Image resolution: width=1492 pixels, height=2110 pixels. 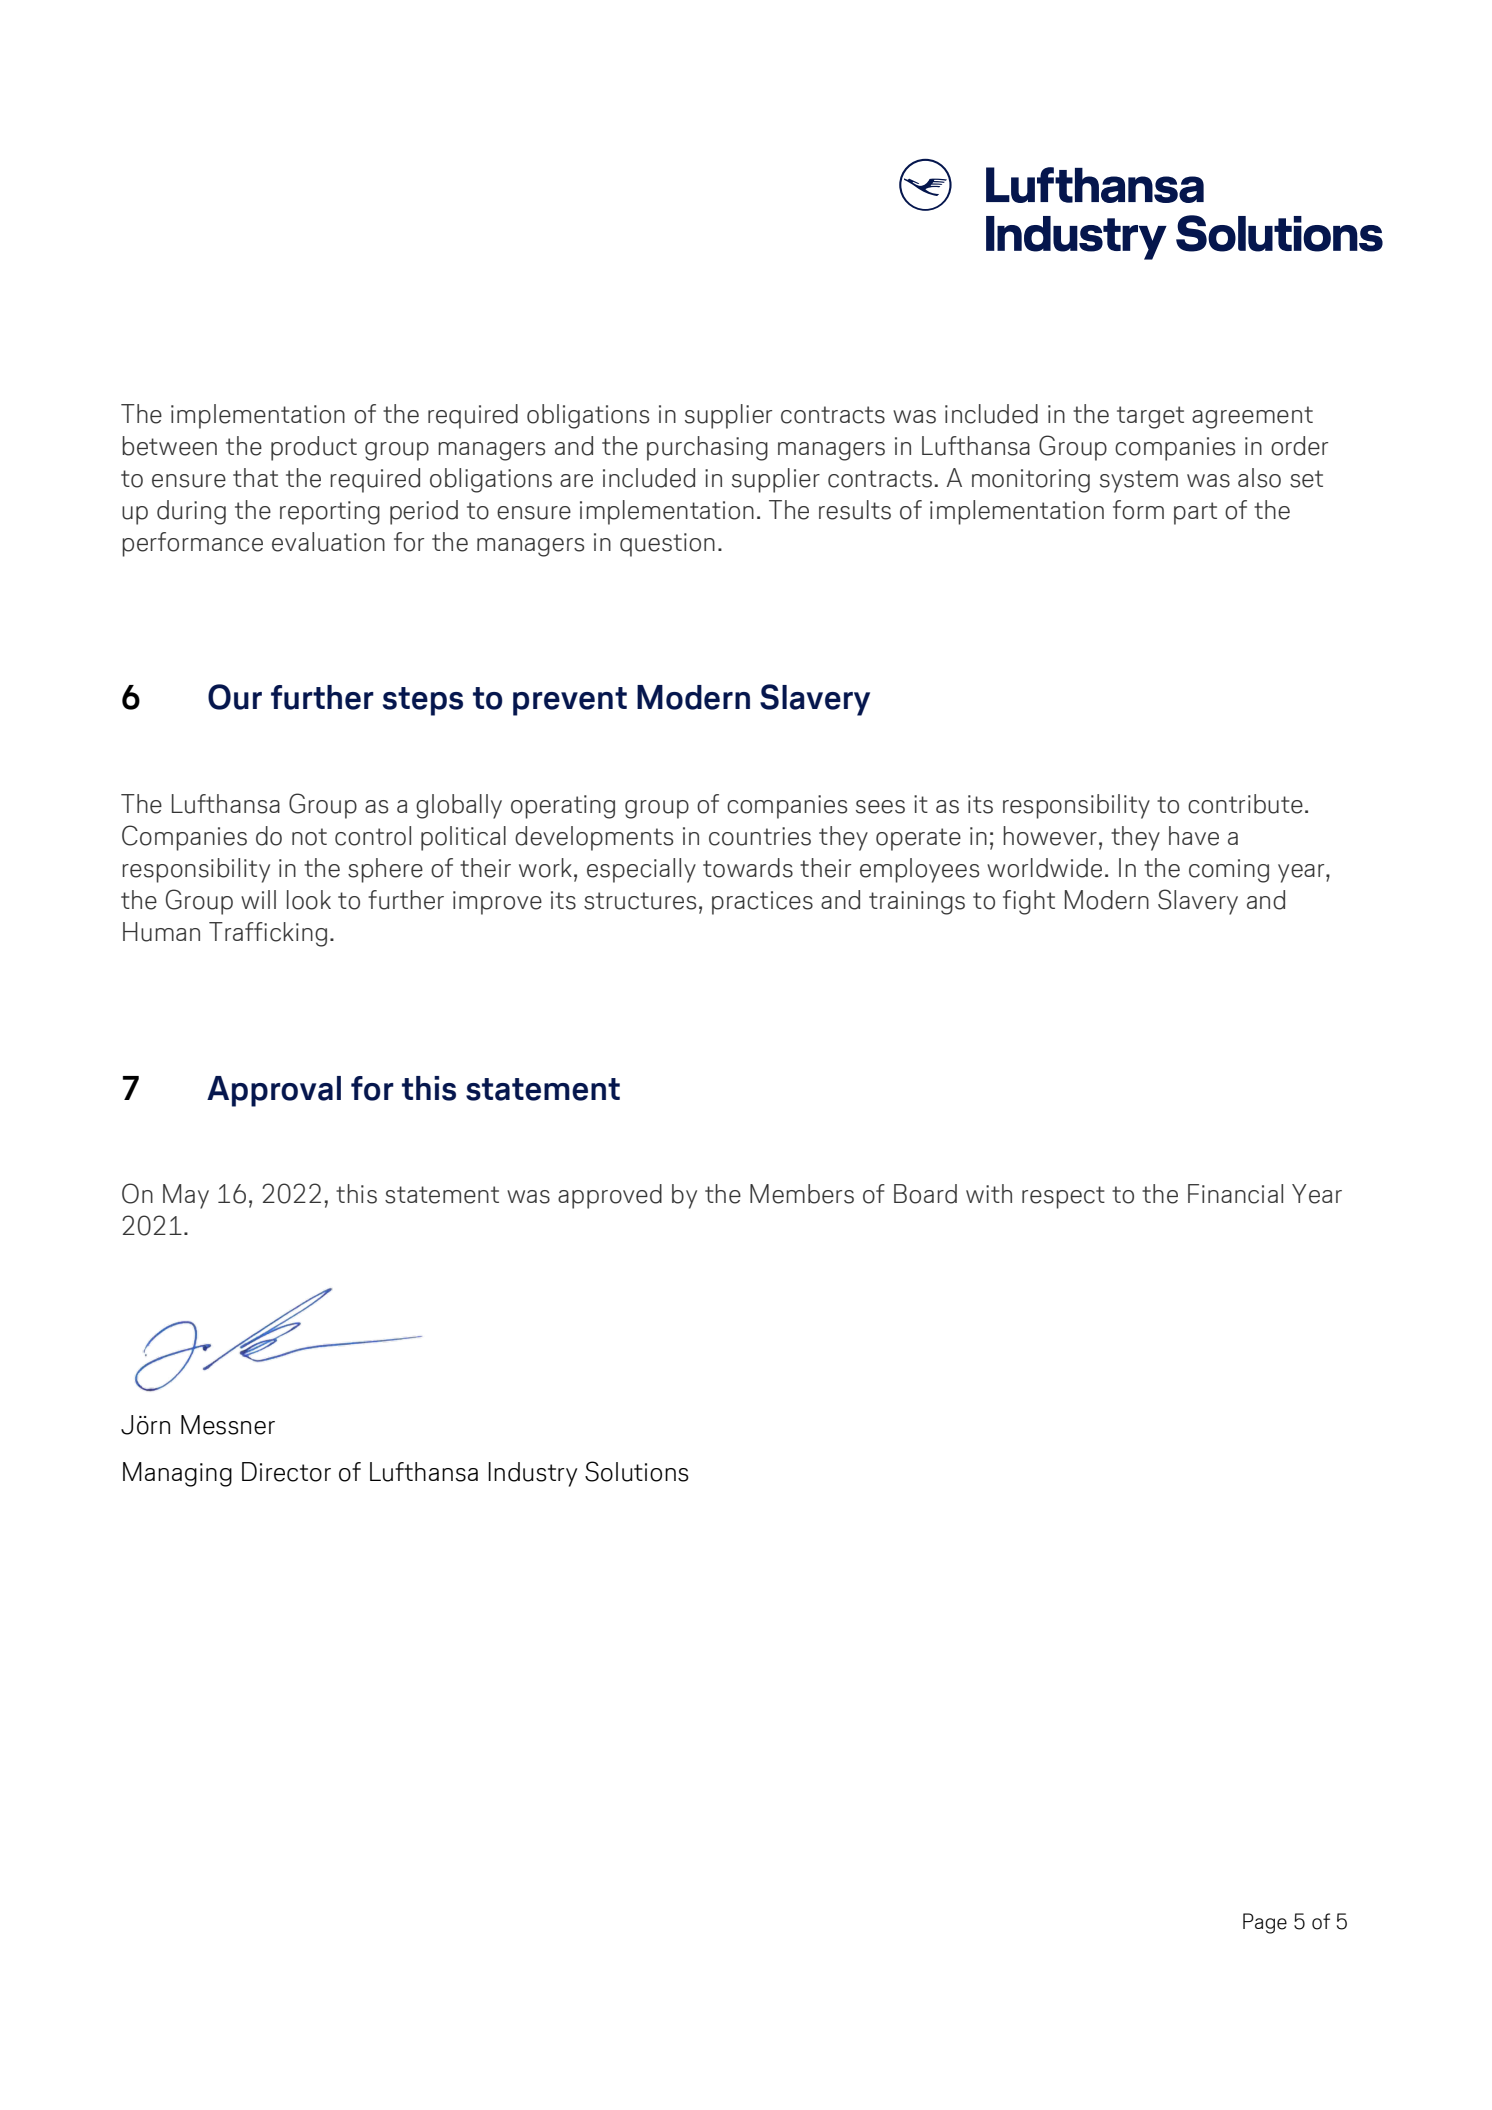 What do you see at coordinates (1265, 1923) in the screenshot?
I see `Page` at bounding box center [1265, 1923].
